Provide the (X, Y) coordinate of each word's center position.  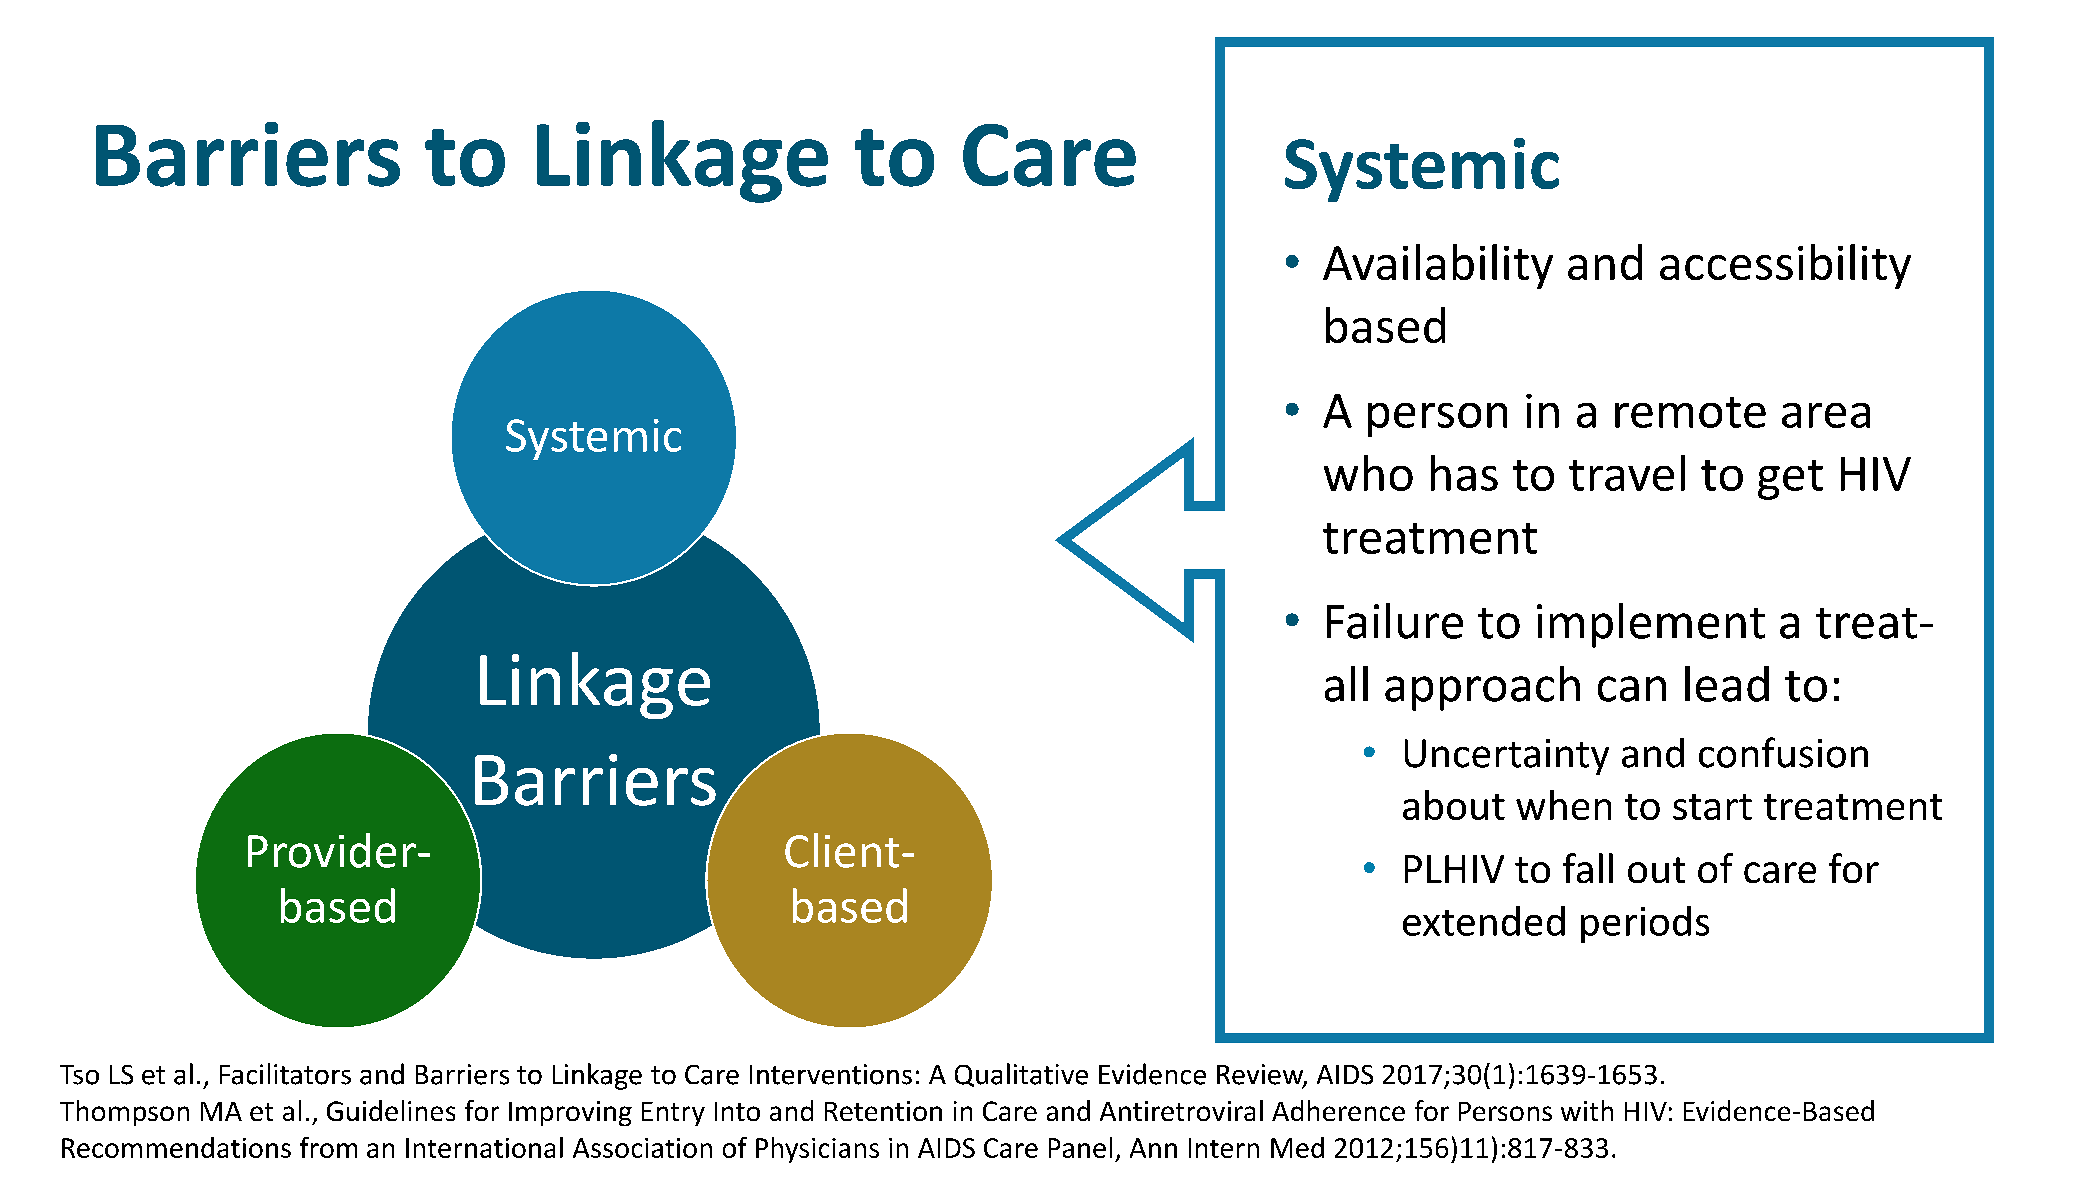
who (1368, 473)
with (1587, 1110)
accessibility (1785, 266)
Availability (1438, 266)
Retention (883, 1111)
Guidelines (391, 1110)
